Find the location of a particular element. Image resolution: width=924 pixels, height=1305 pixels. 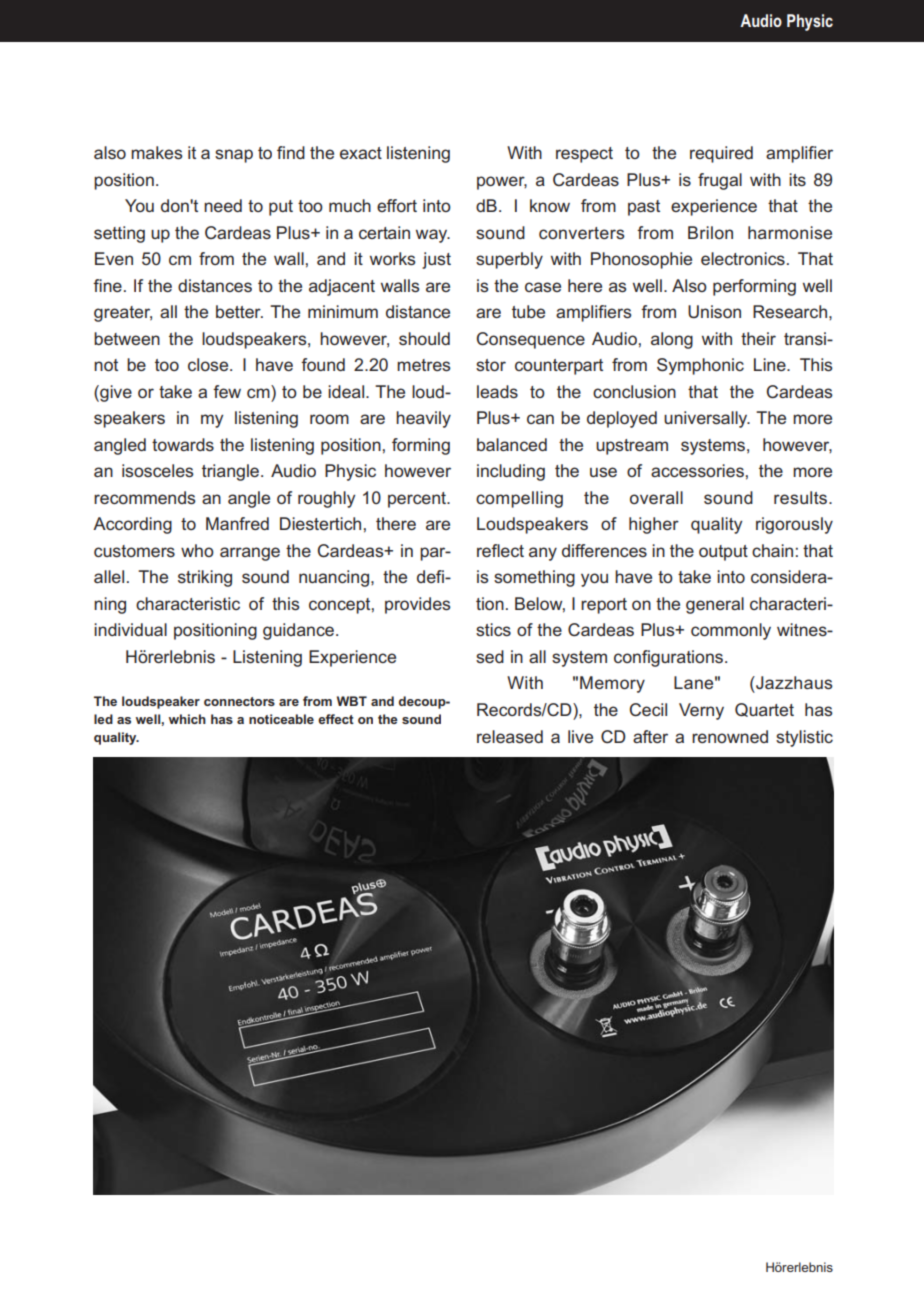

universally is located at coordinates (707, 419).
